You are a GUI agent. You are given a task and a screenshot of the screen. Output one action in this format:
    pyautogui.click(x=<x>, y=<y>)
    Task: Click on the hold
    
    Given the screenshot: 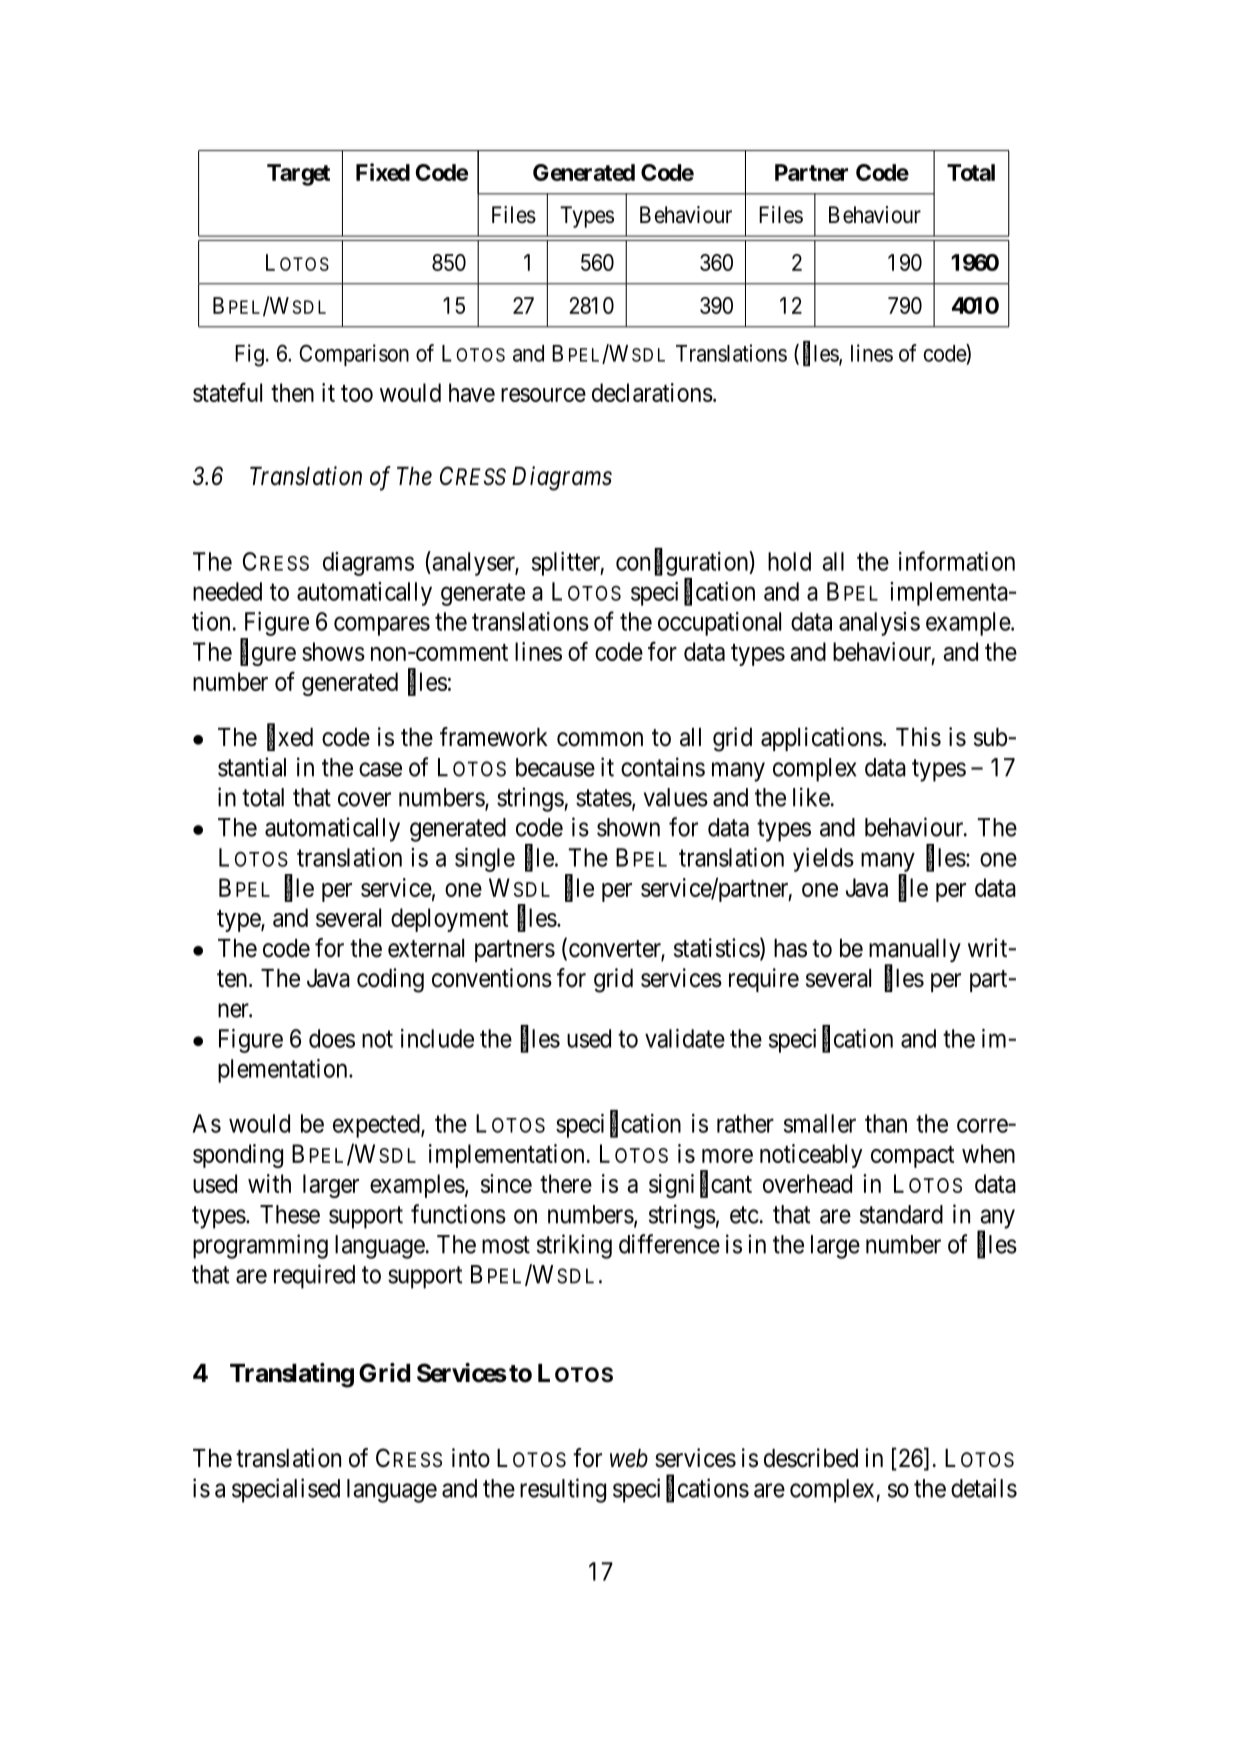 What is the action you would take?
    pyautogui.click(x=789, y=561)
